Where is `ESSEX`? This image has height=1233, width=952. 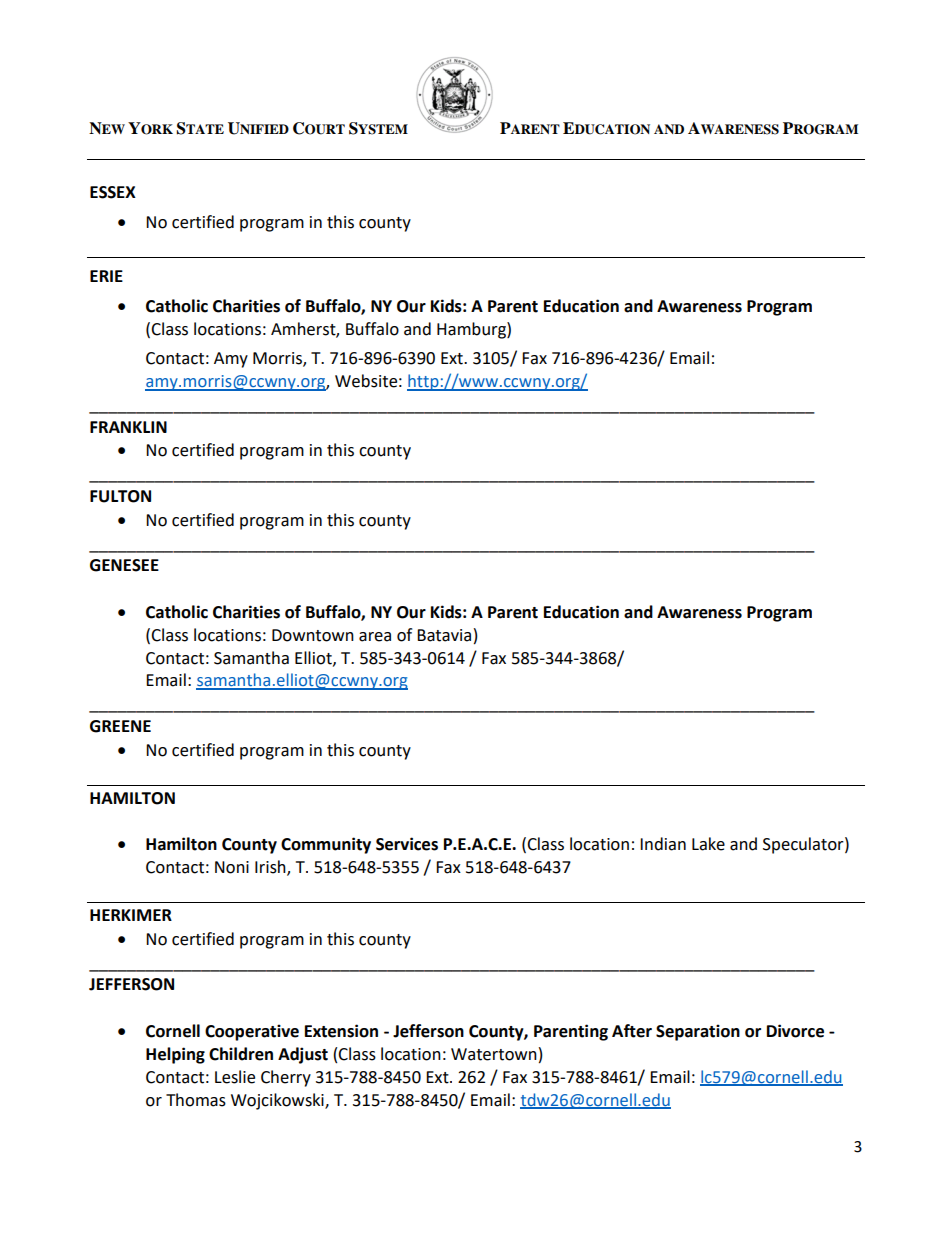
ESSEX is located at coordinates (113, 192).
